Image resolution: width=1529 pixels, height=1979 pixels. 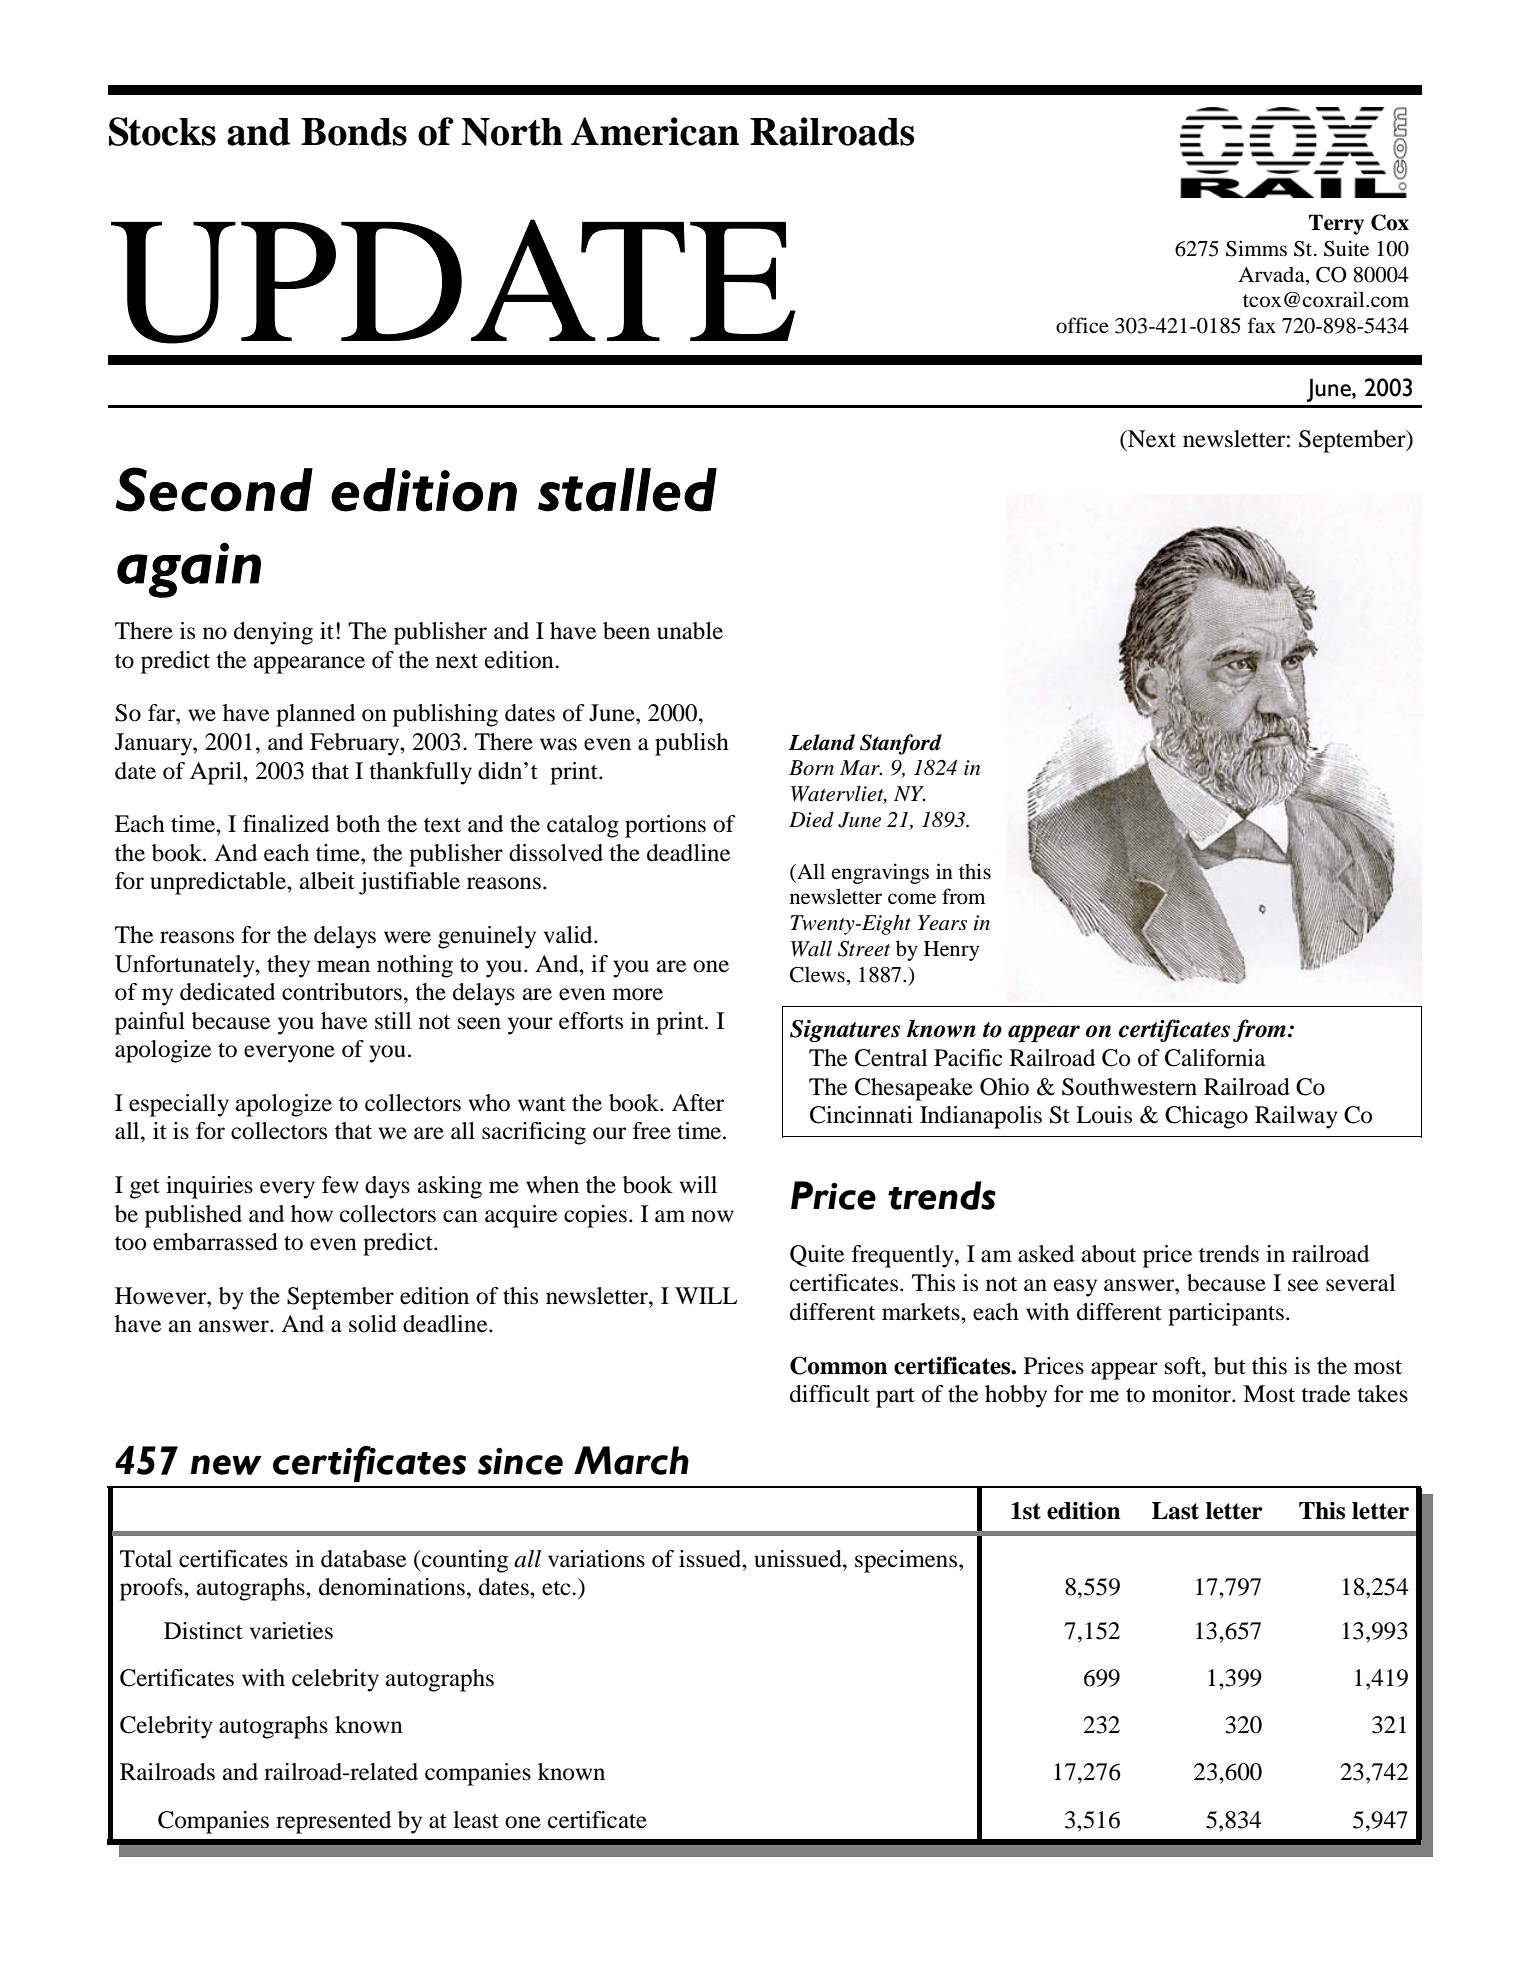 I want to click on Bonds, so click(x=354, y=132).
